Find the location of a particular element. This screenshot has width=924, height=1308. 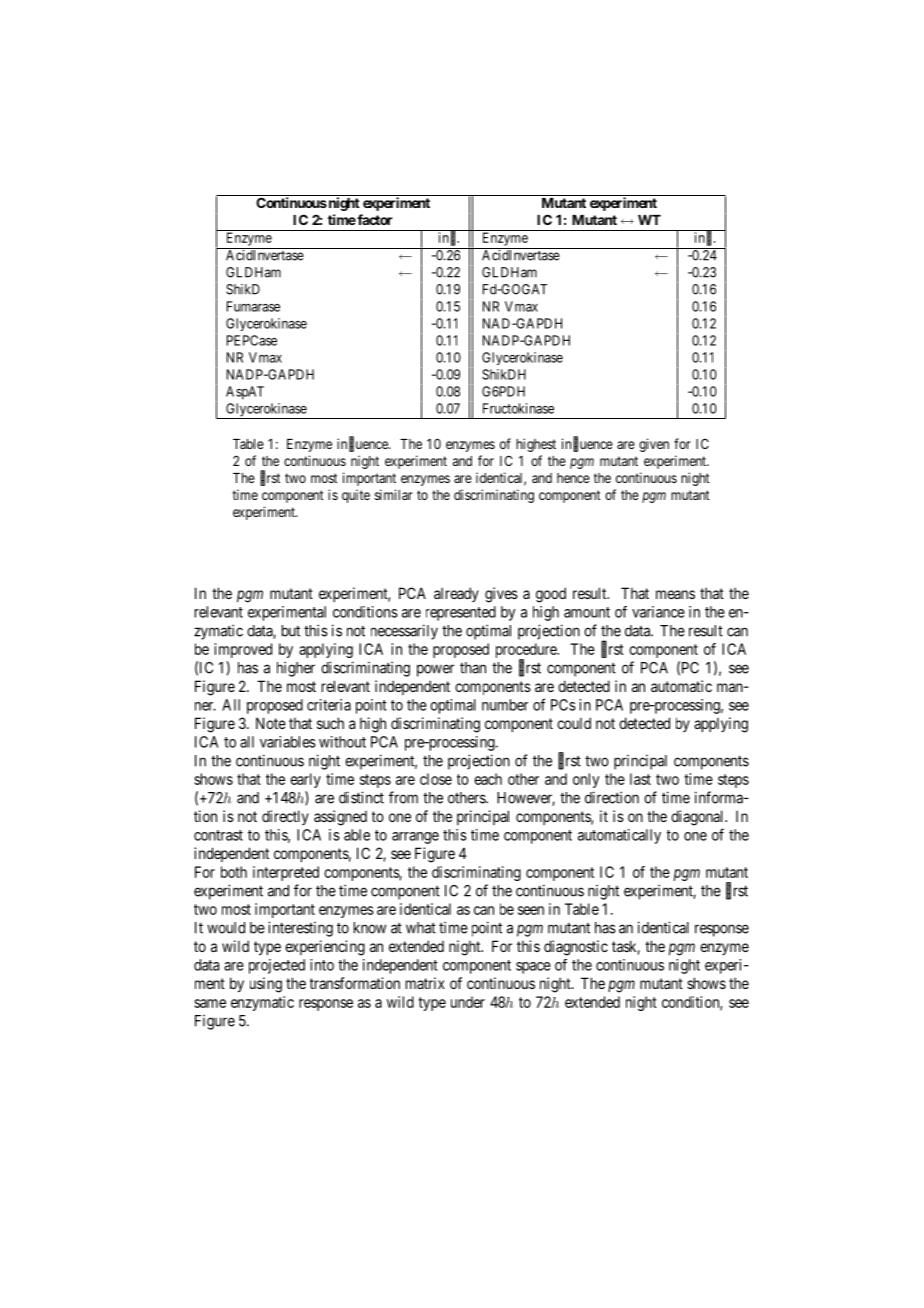

quite is located at coordinates (356, 496).
